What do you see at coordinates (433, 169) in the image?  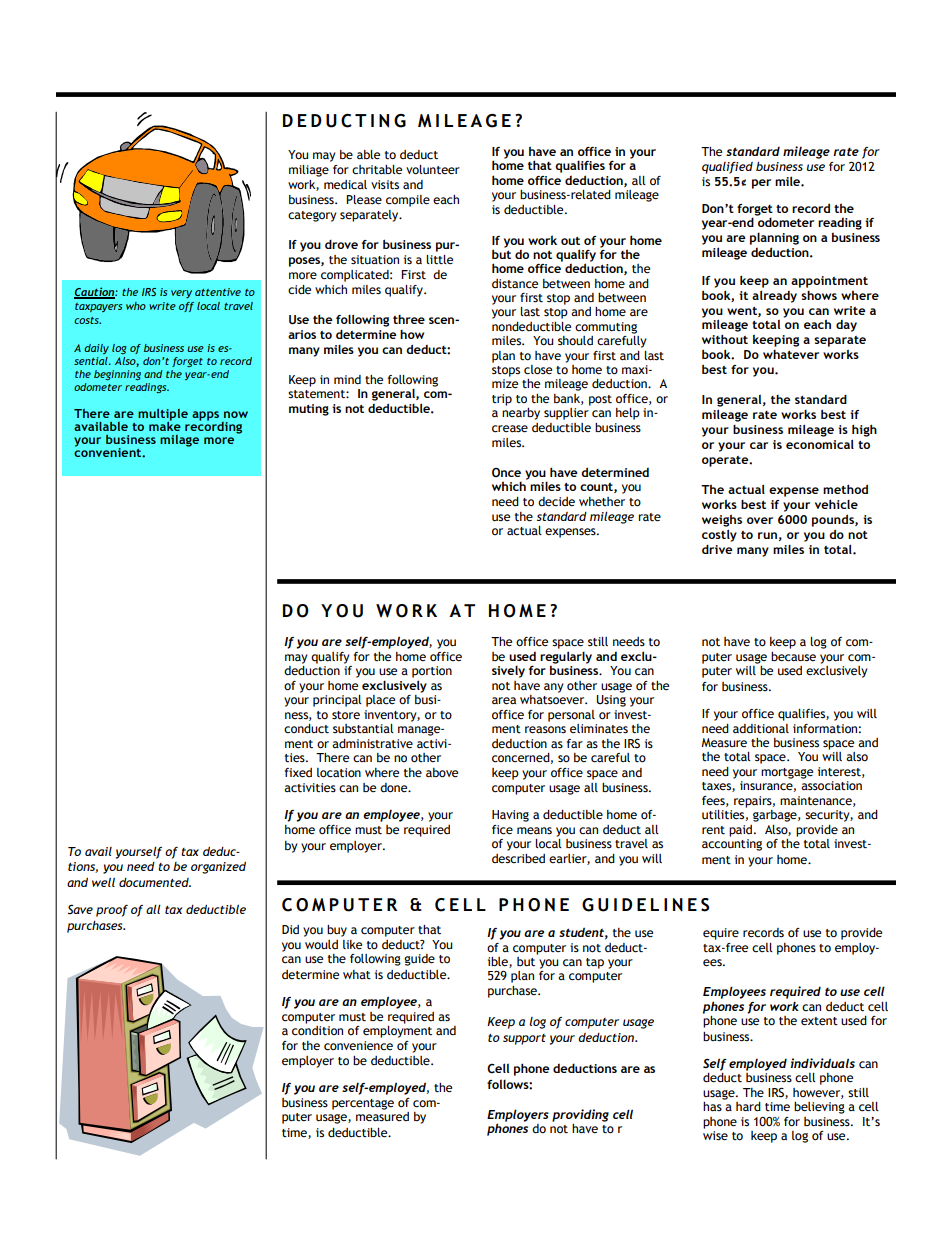 I see `volunteer` at bounding box center [433, 169].
